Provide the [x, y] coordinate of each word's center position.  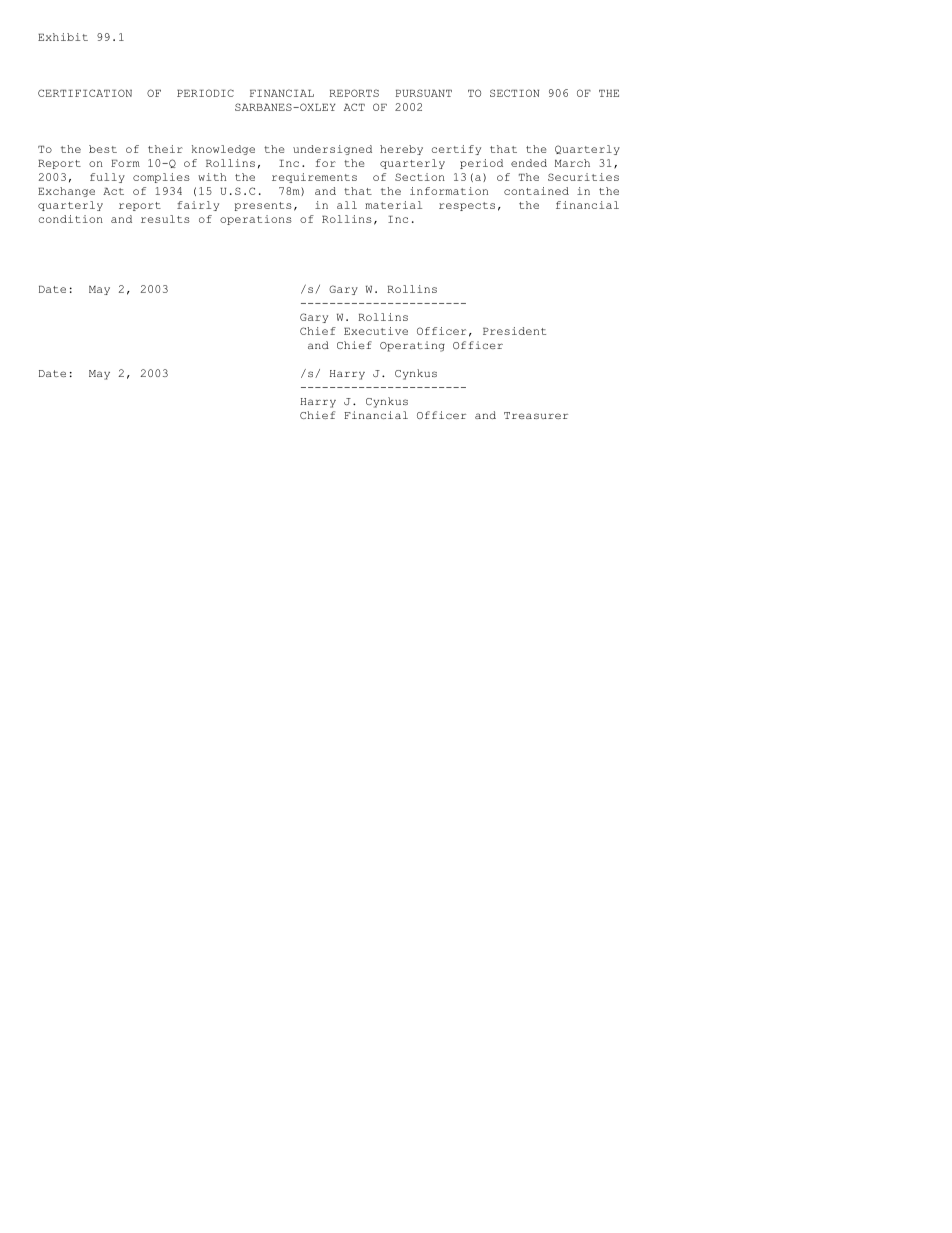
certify [456, 150]
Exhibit [63, 37]
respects [467, 206]
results [165, 219]
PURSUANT [424, 93]
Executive [376, 331]
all [347, 205]
